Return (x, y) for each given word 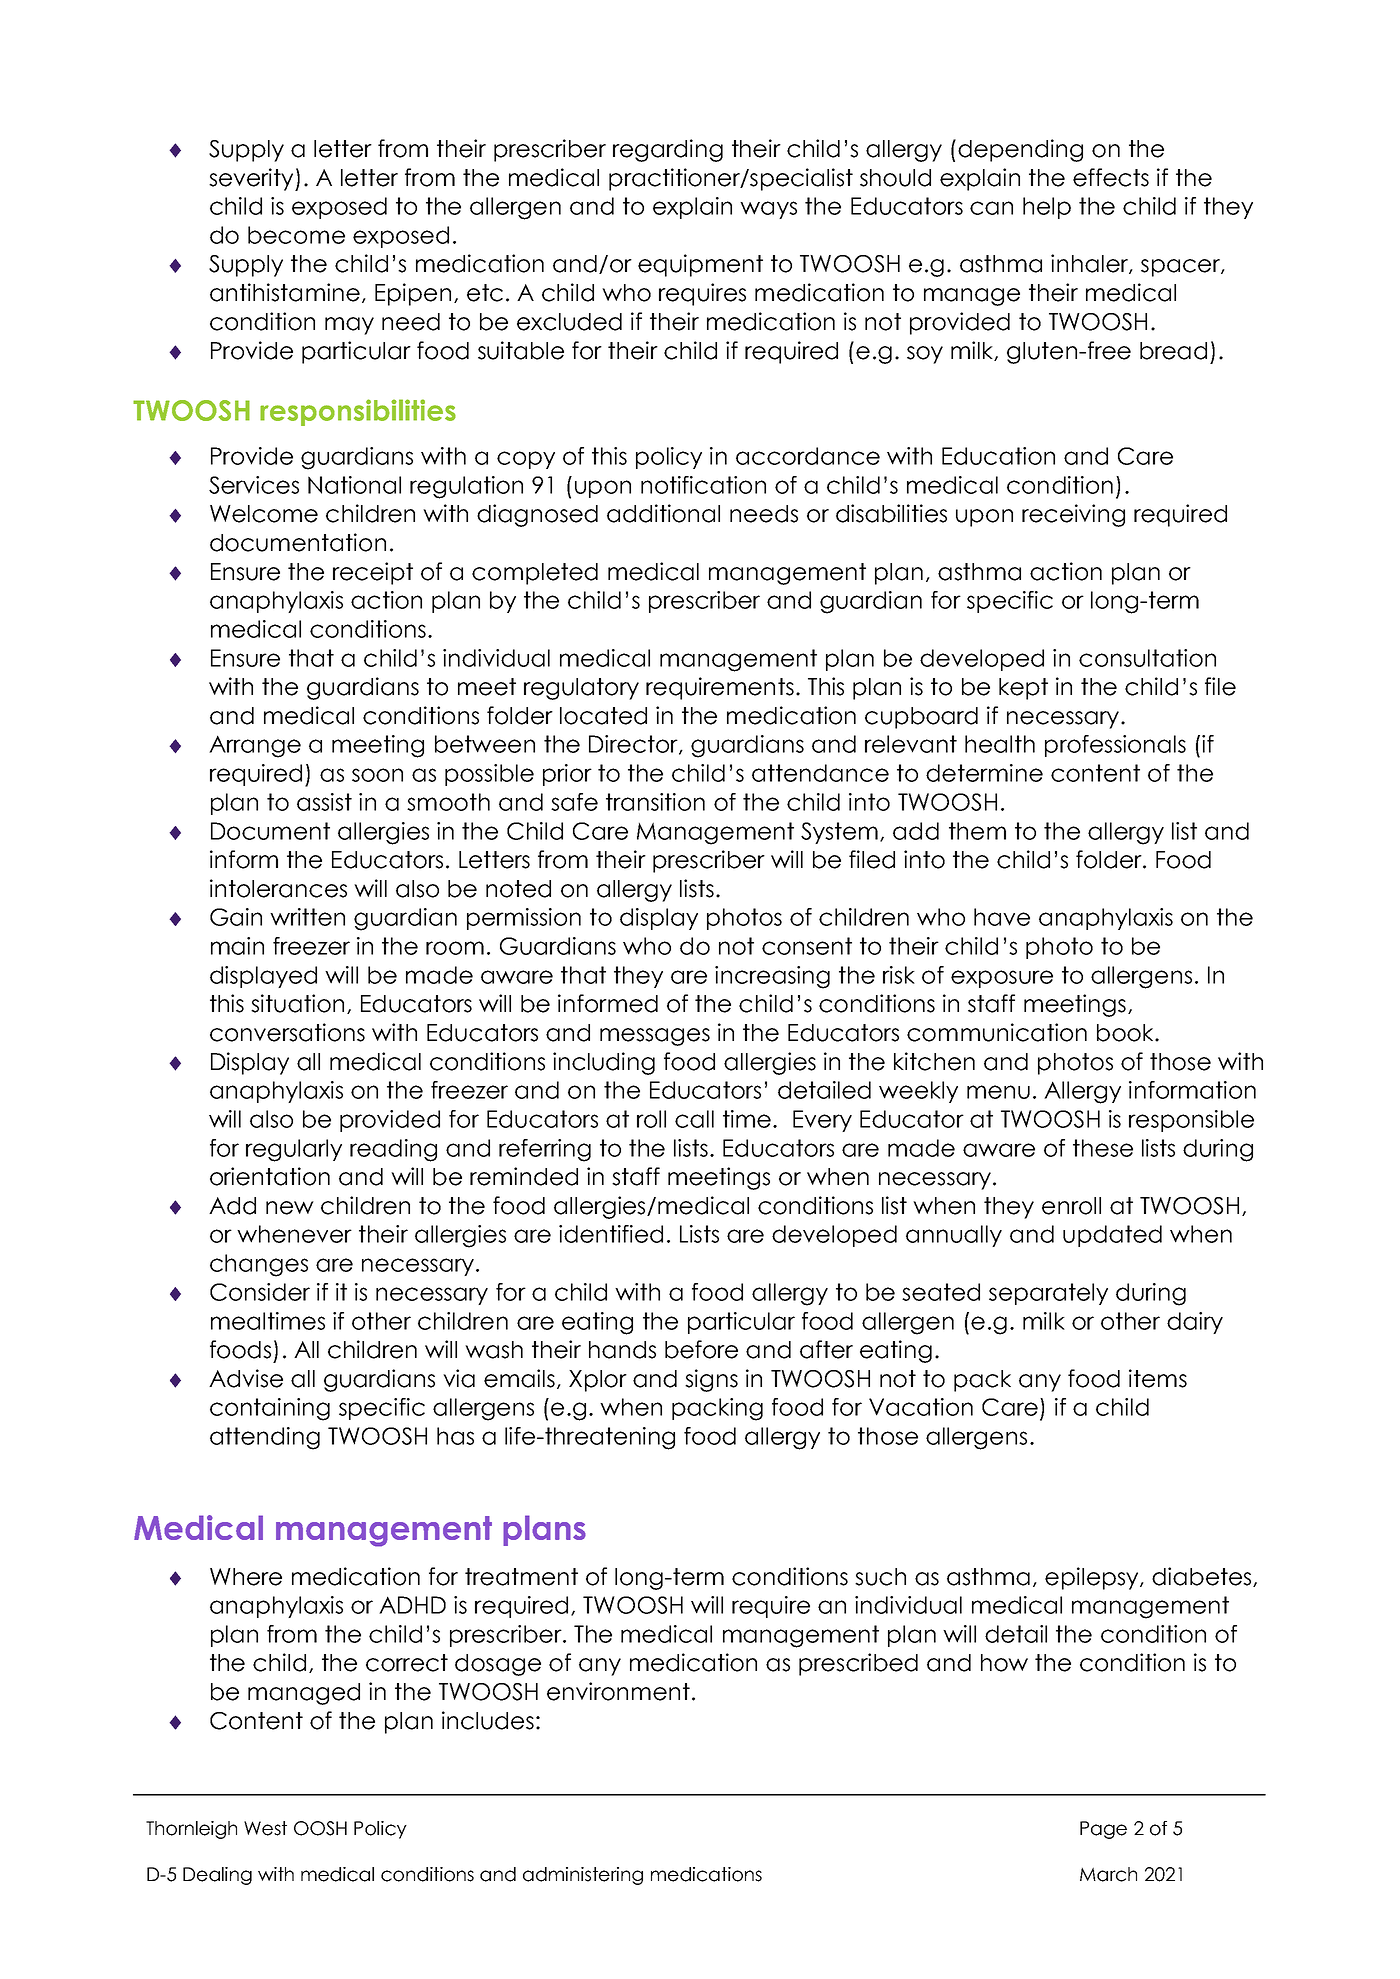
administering (583, 1876)
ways (768, 210)
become (296, 235)
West (265, 1828)
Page (1103, 1830)
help (1047, 208)
